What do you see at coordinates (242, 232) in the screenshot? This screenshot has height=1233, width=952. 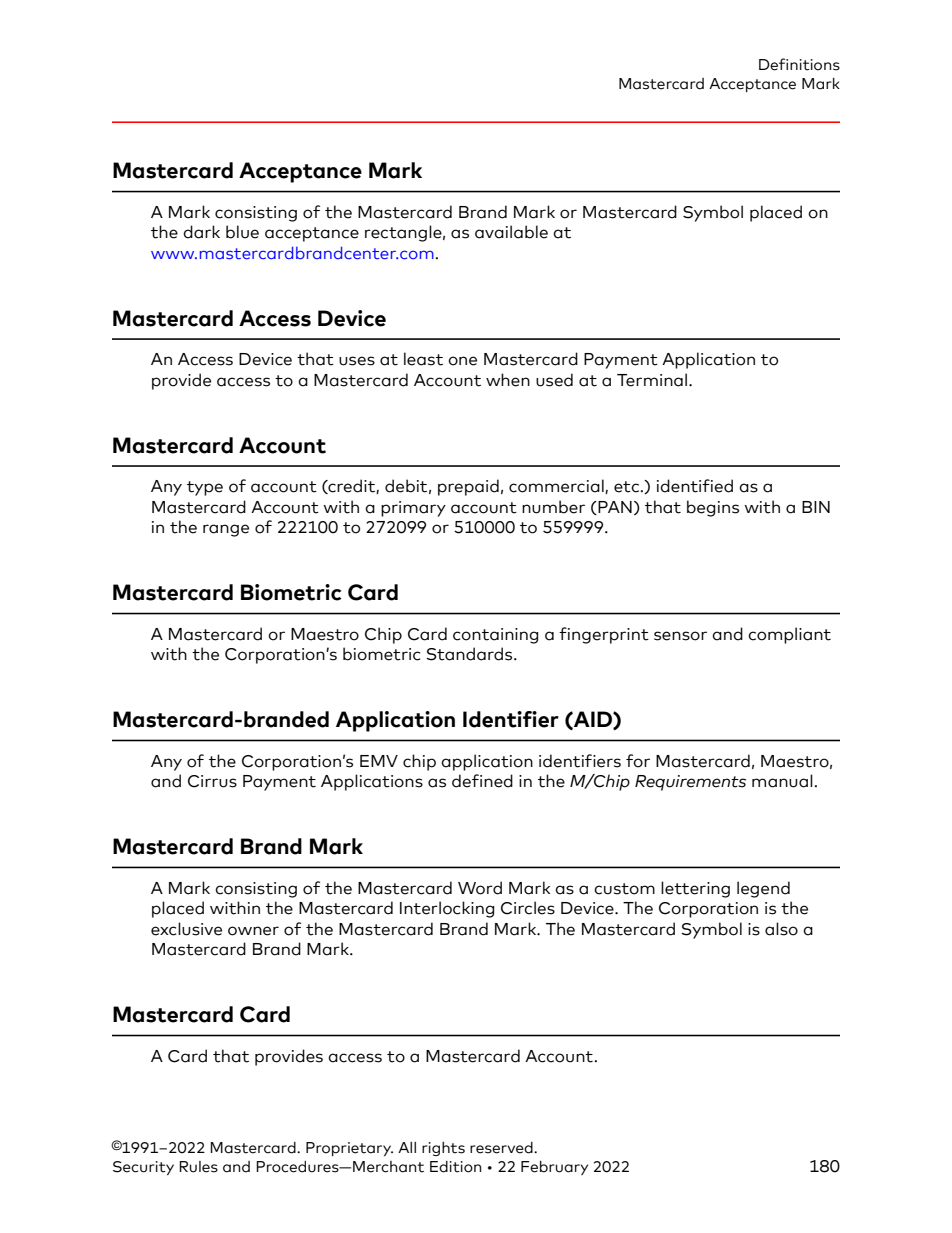 I see `blue` at bounding box center [242, 232].
